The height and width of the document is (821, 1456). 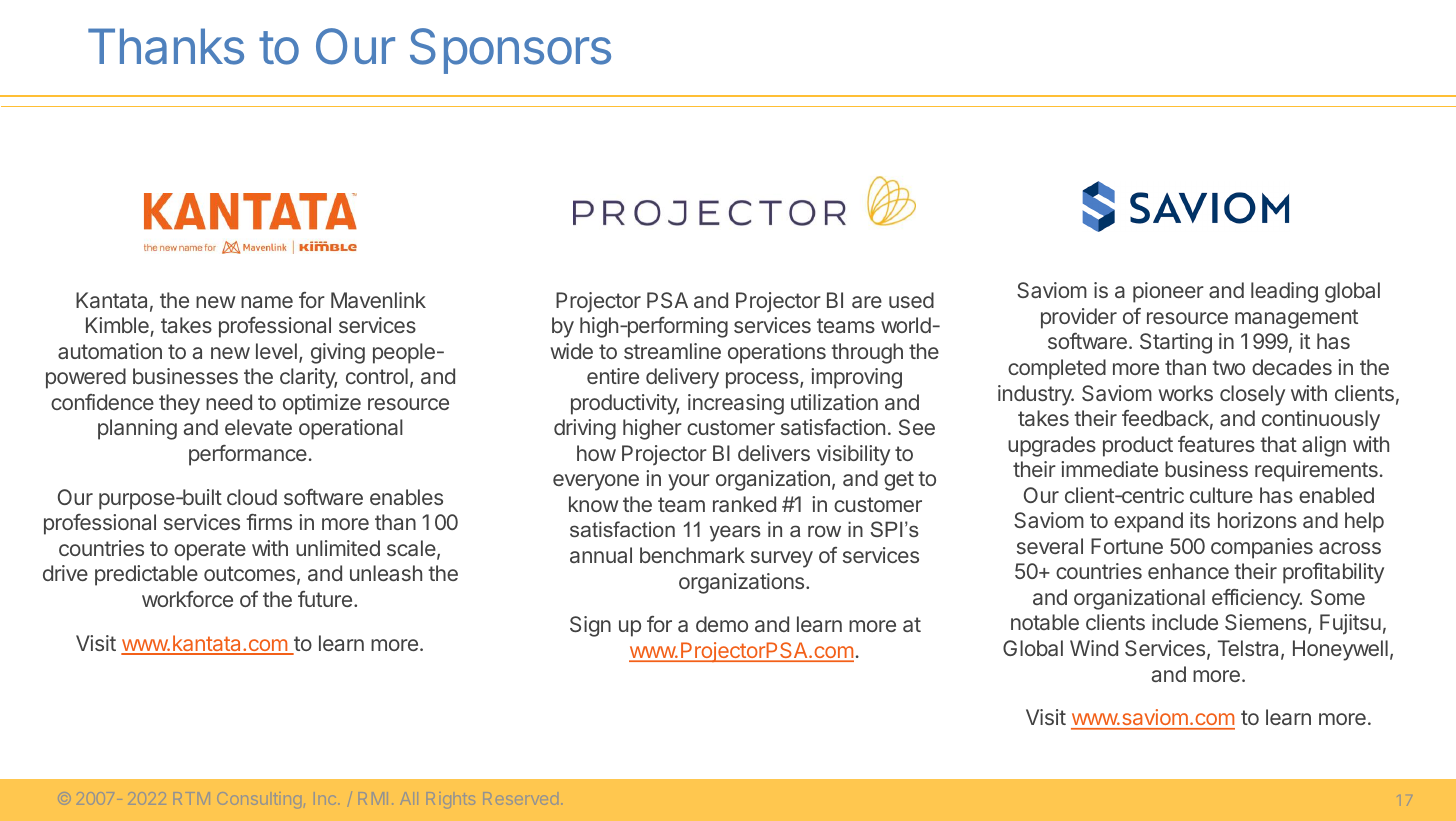 What do you see at coordinates (510, 51) in the document?
I see `Sponsors` at bounding box center [510, 51].
